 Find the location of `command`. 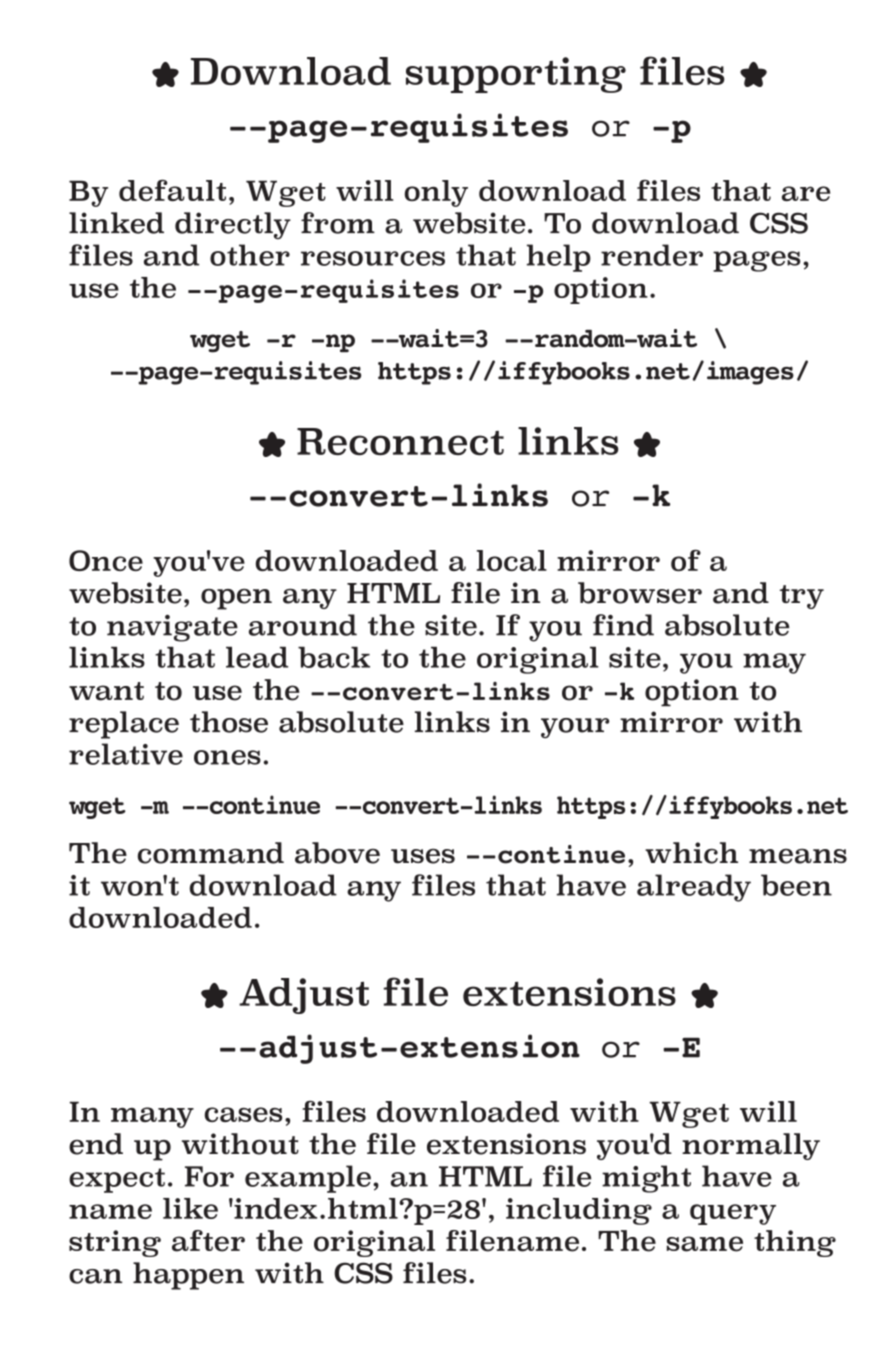

command is located at coordinates (211, 853).
